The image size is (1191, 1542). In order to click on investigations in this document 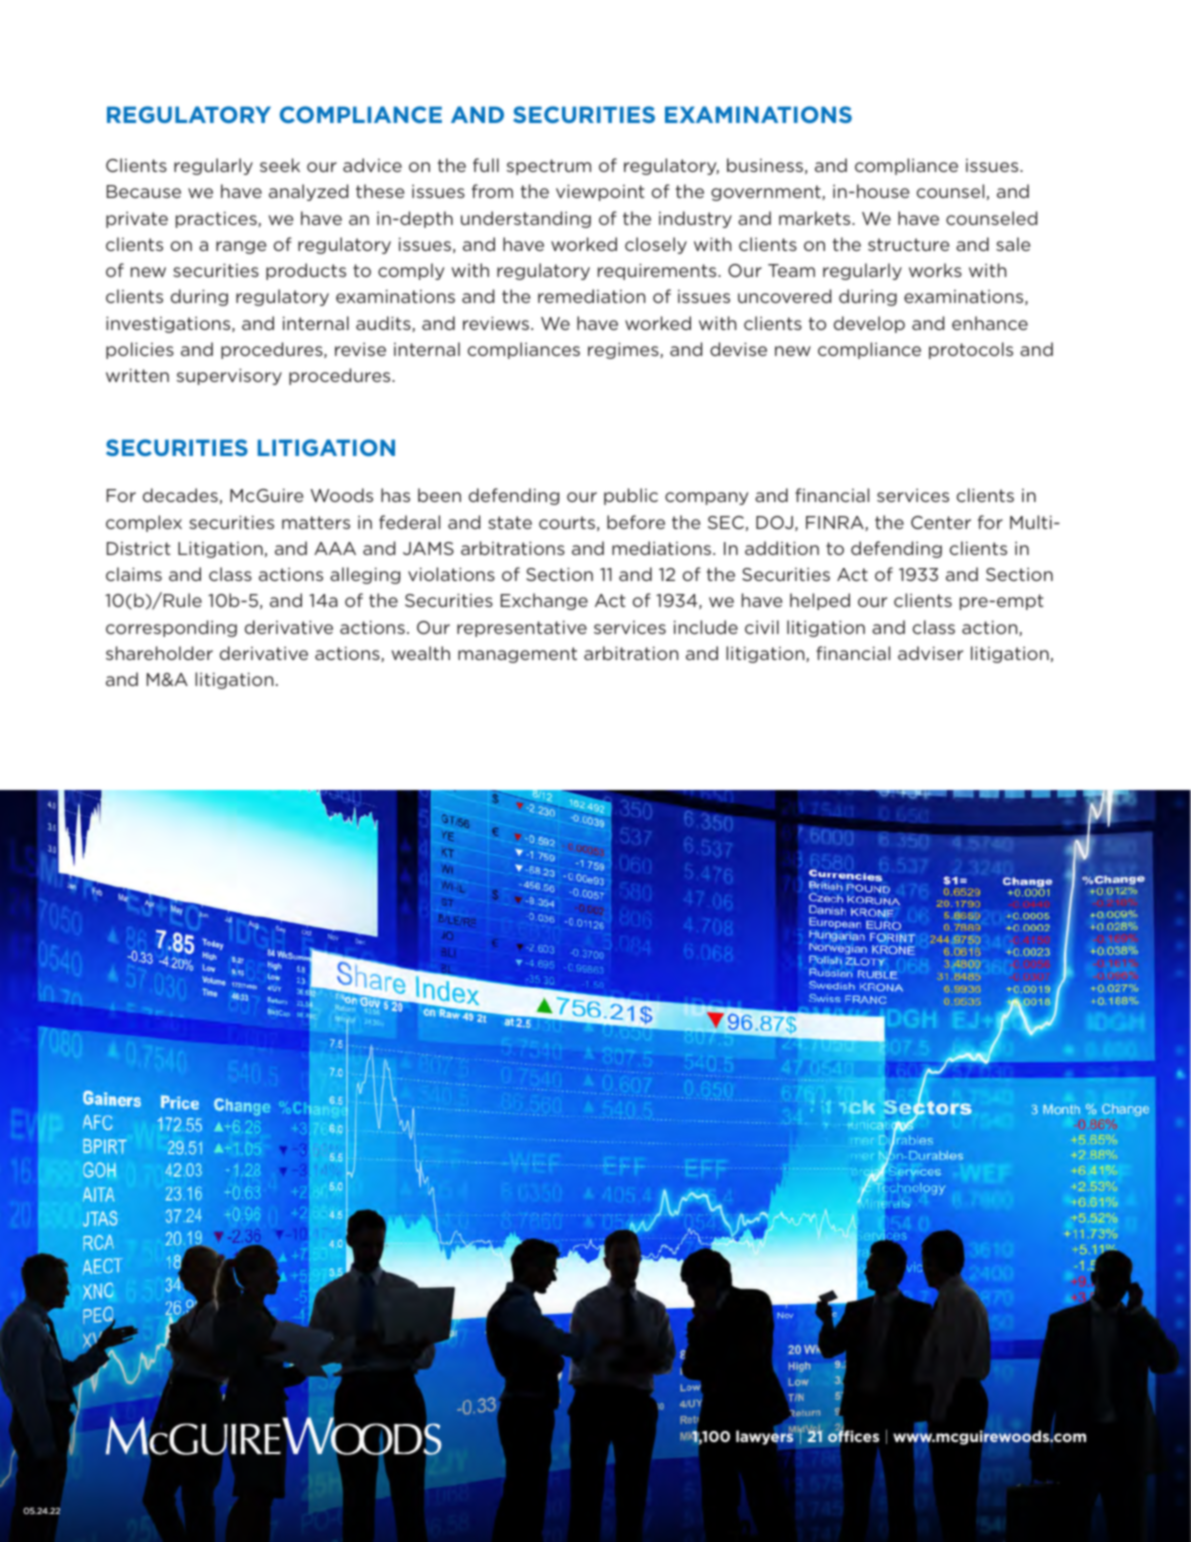, I will do `click(169, 324)`.
